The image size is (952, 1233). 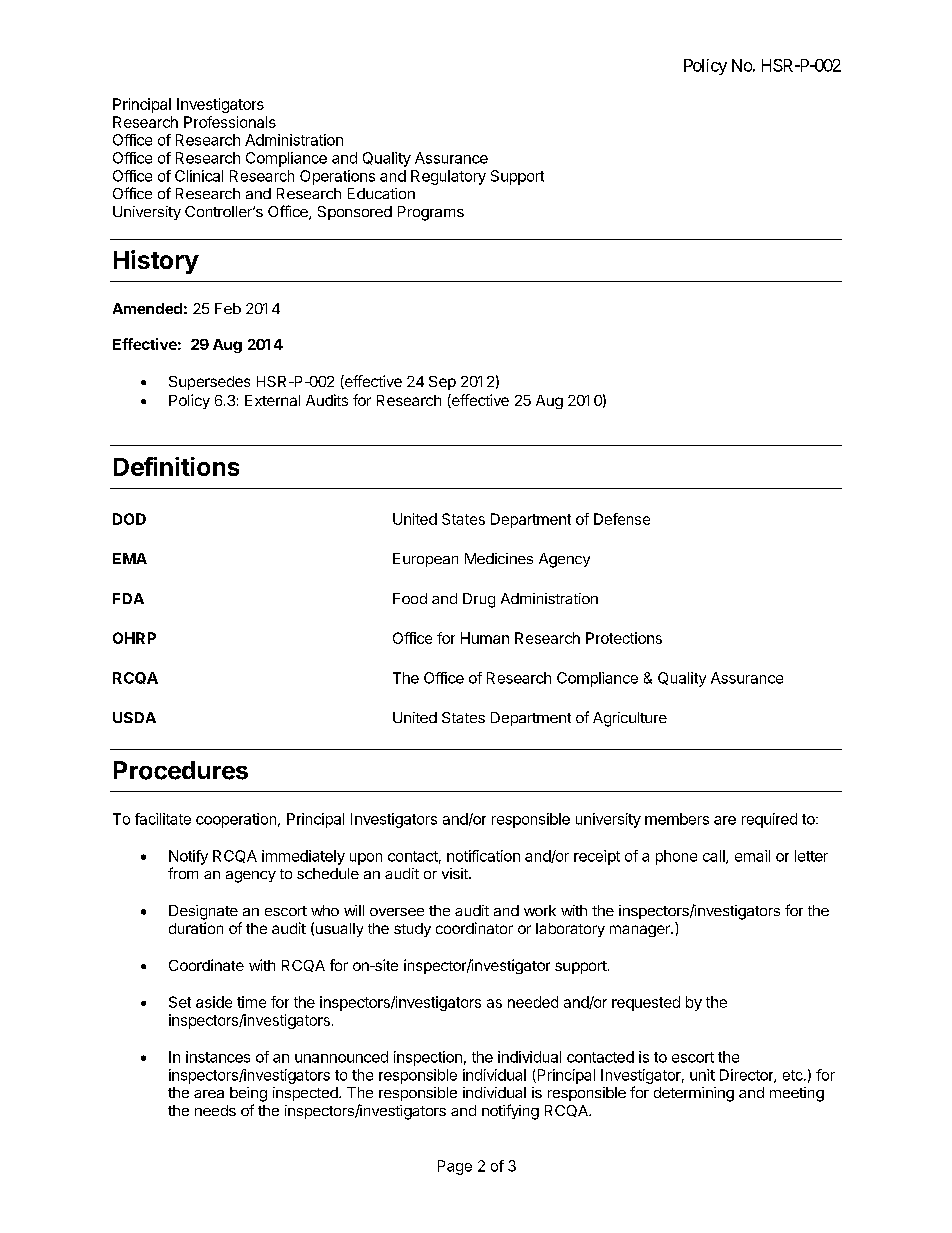 What do you see at coordinates (196, 928) in the screenshot?
I see `duration` at bounding box center [196, 928].
